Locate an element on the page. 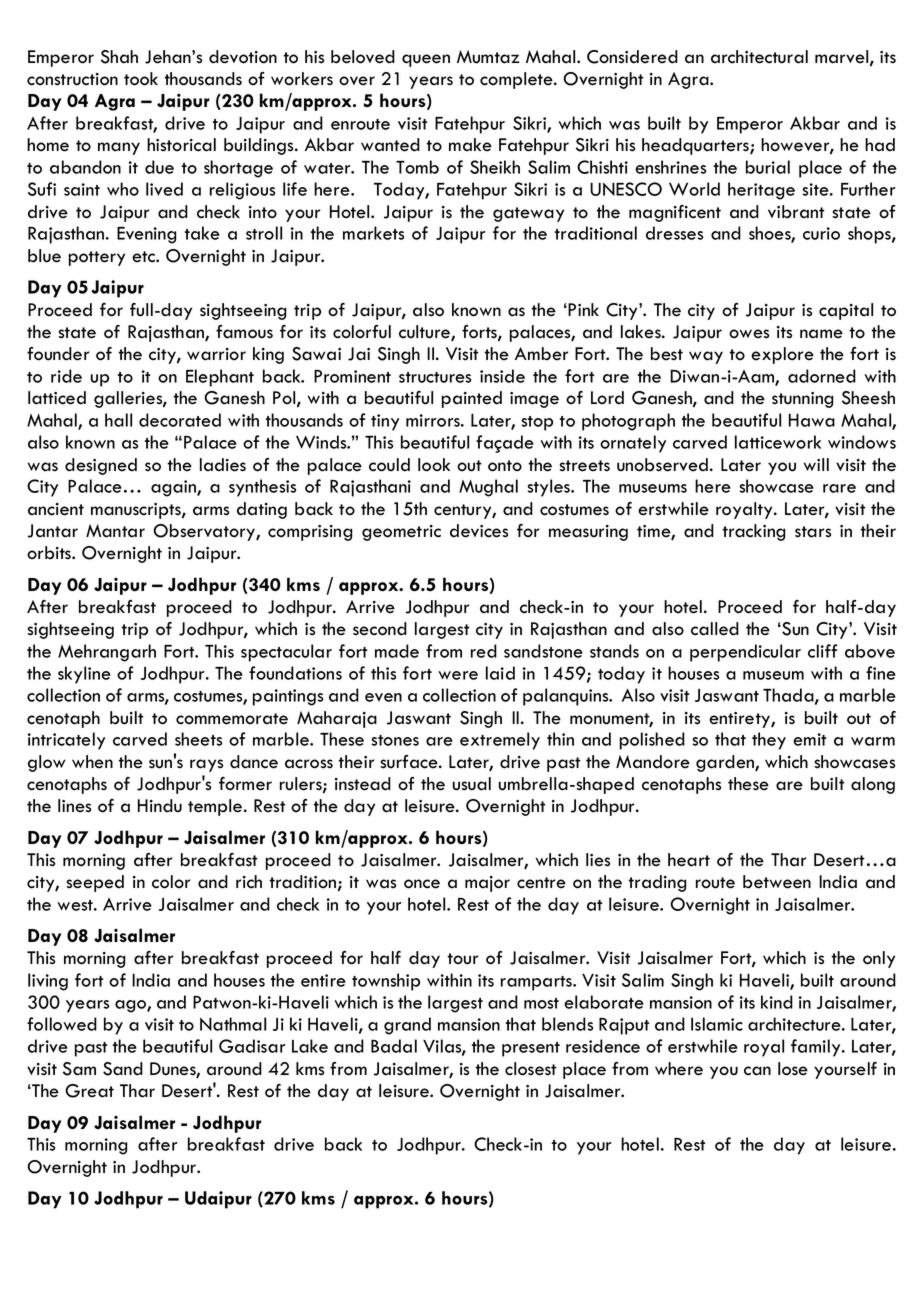 The image size is (924, 1310). devices is located at coordinates (479, 531).
